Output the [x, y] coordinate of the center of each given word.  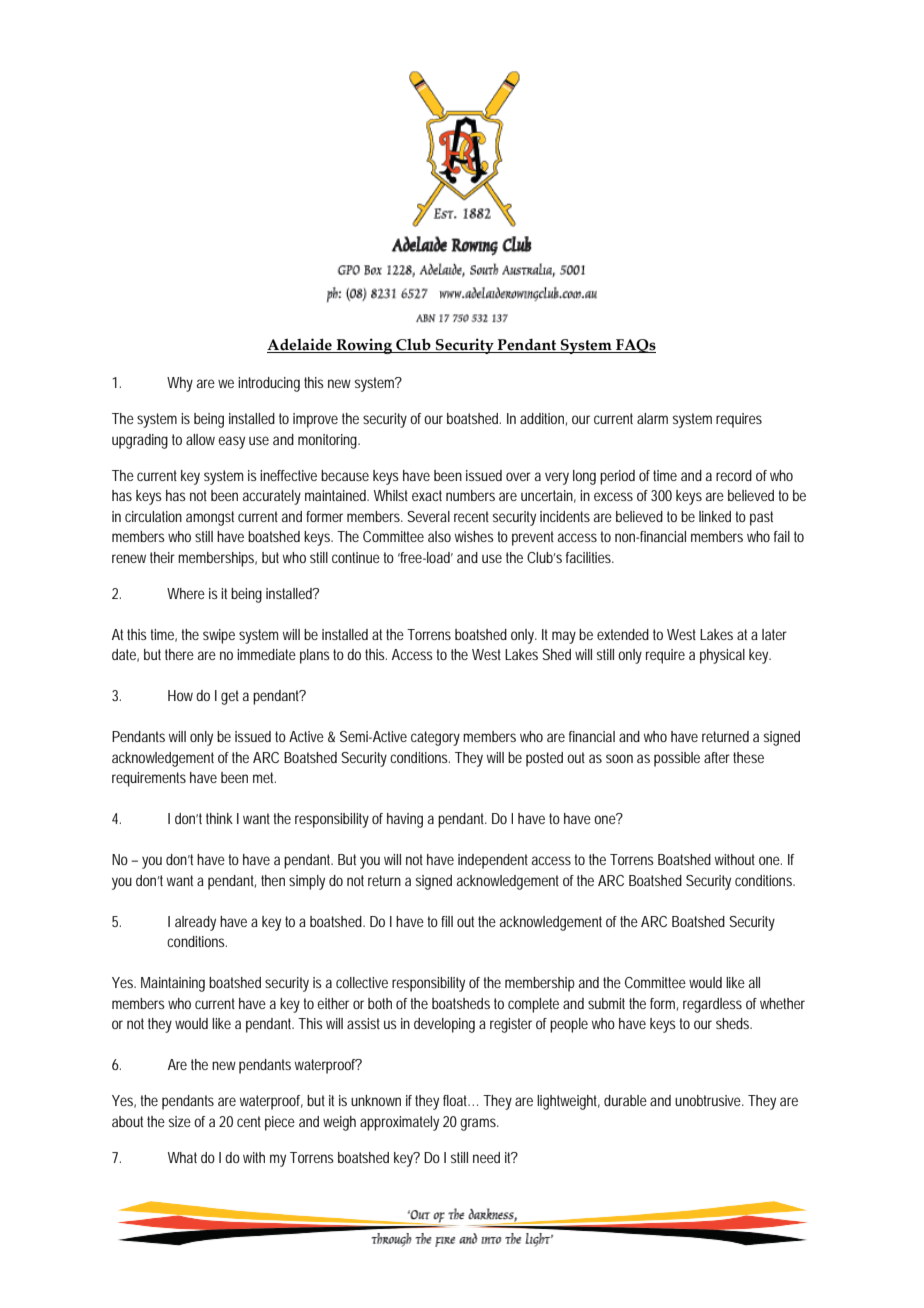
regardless [712, 1005]
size [180, 1121]
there [179, 654]
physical [722, 656]
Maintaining [173, 984]
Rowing [364, 346]
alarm [652, 418]
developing [444, 1025]
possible [677, 759]
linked [715, 516]
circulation [153, 516]
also [439, 536]
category [435, 738]
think [219, 818]
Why [180, 384]
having [405, 820]
